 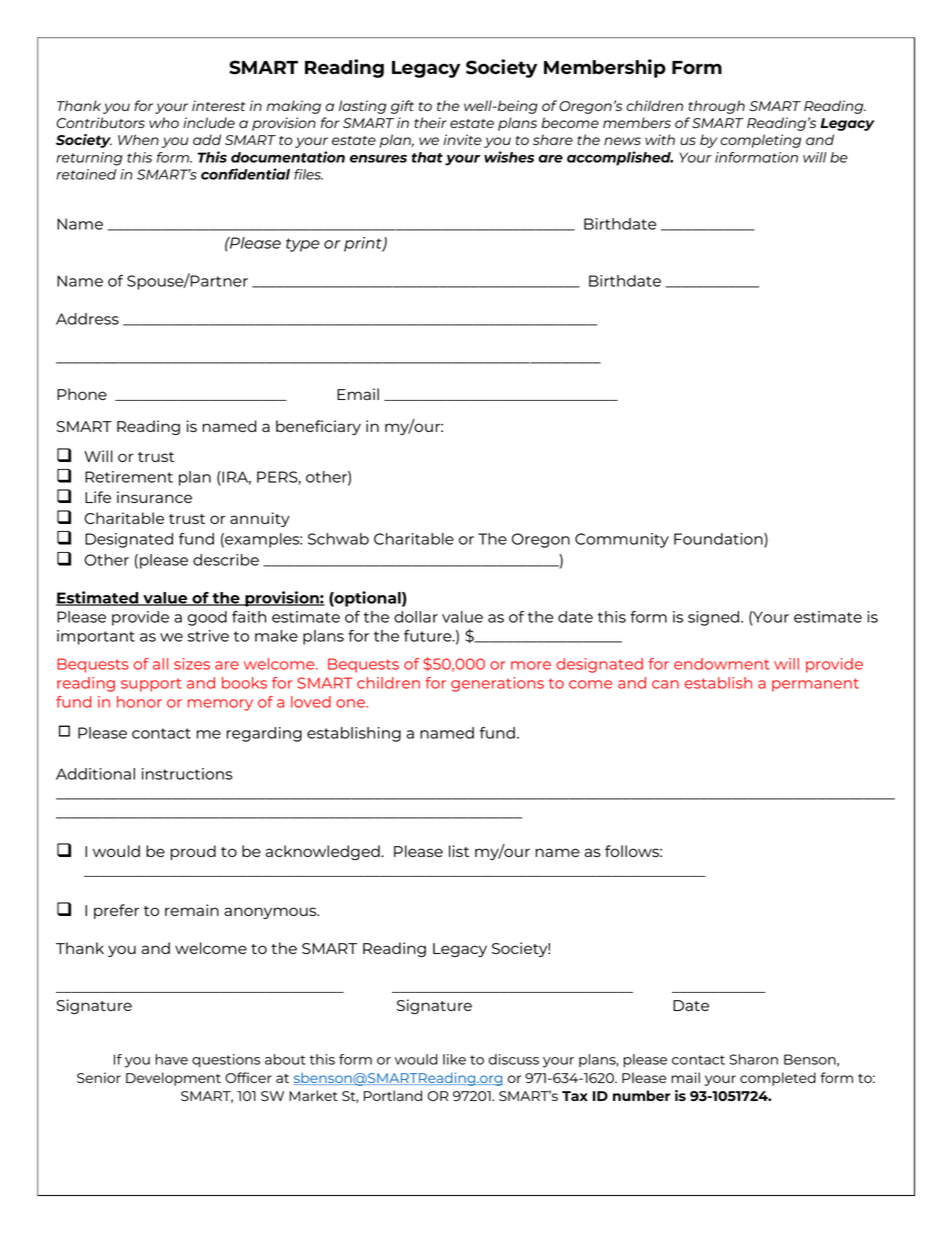 What do you see at coordinates (164, 122) in the screenshot?
I see `who` at bounding box center [164, 122].
